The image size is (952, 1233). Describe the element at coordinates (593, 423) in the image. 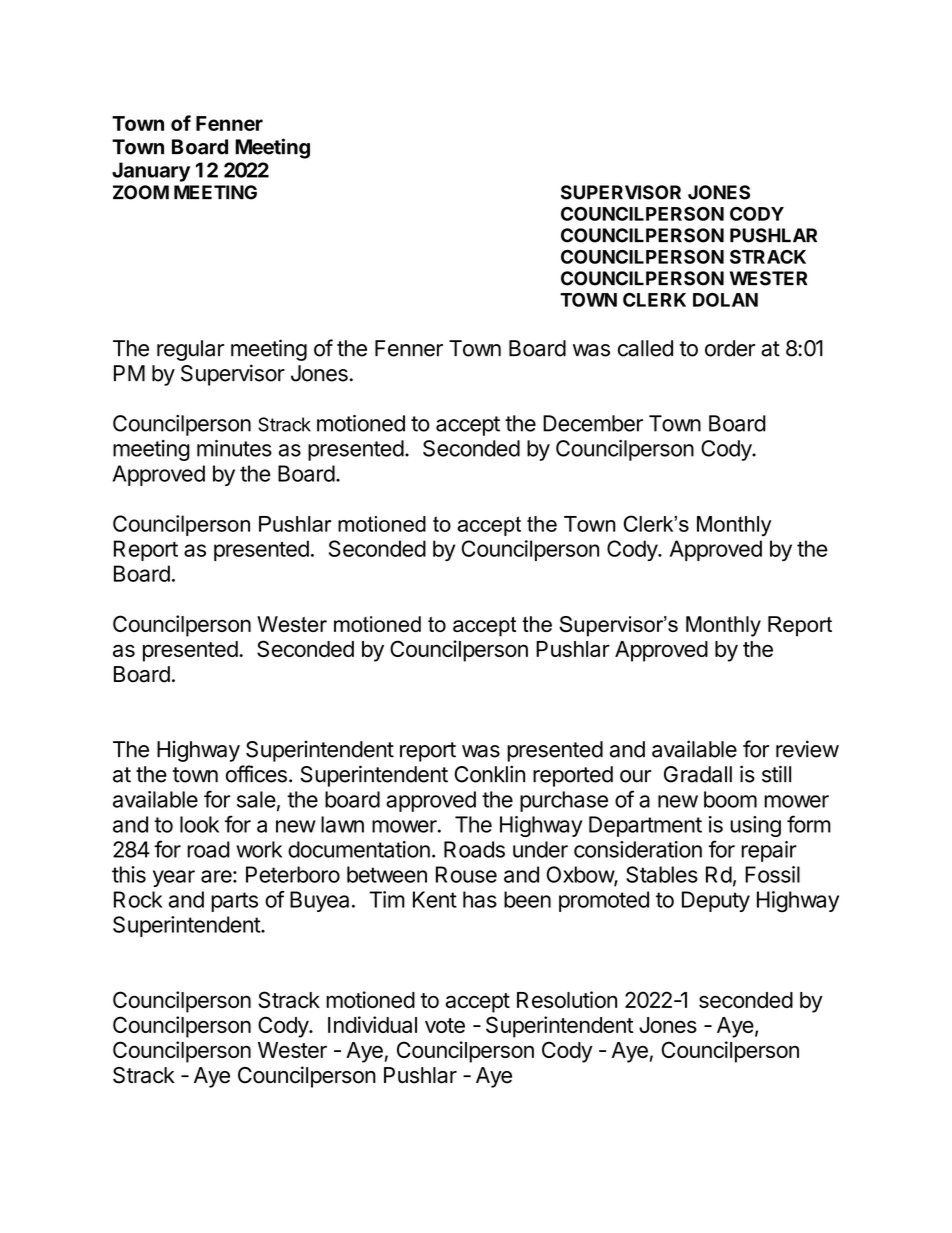

I see `December` at that location.
